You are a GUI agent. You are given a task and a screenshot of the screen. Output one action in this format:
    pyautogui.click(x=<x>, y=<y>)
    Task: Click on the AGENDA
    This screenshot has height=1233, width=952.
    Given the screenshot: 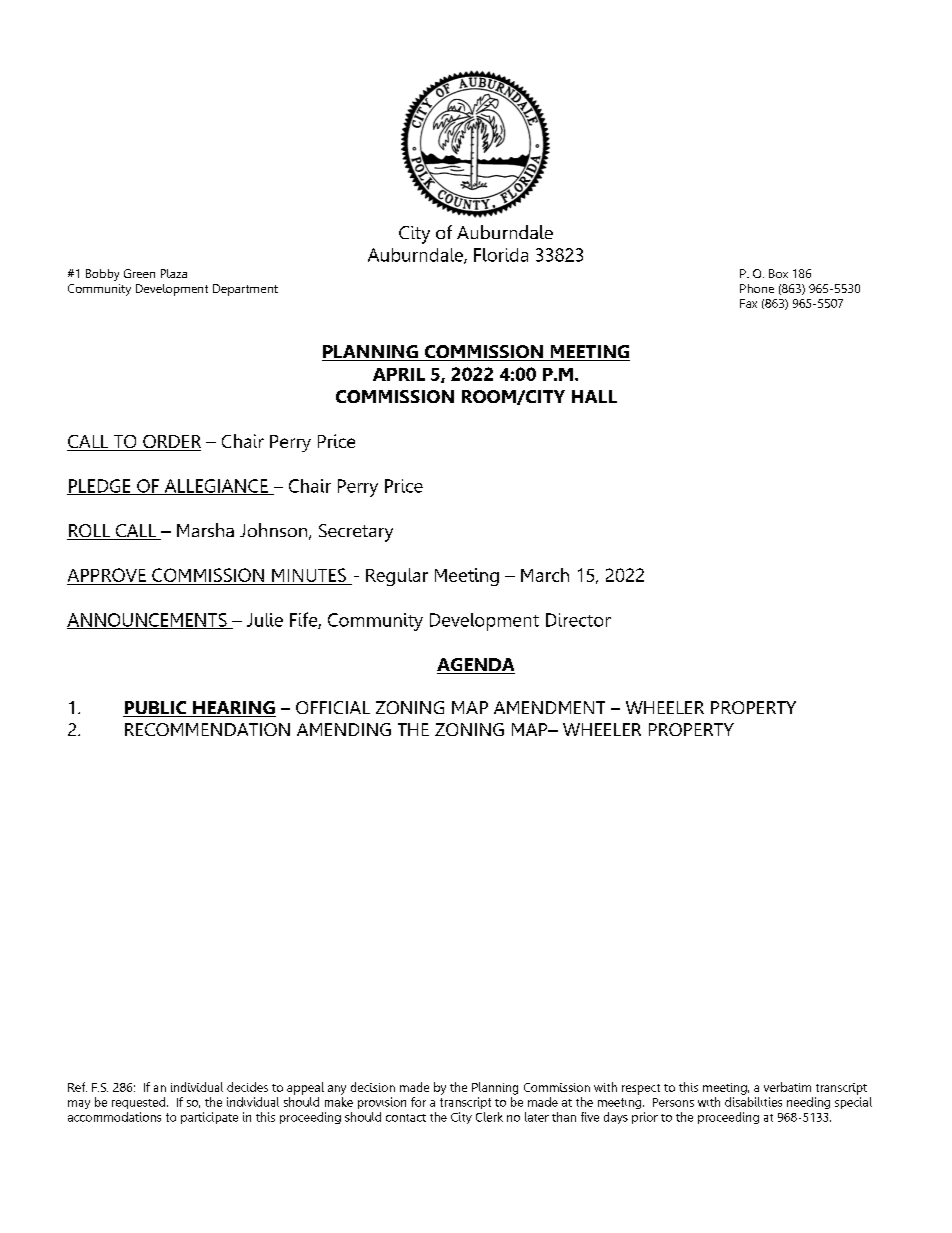 What is the action you would take?
    pyautogui.click(x=476, y=666)
